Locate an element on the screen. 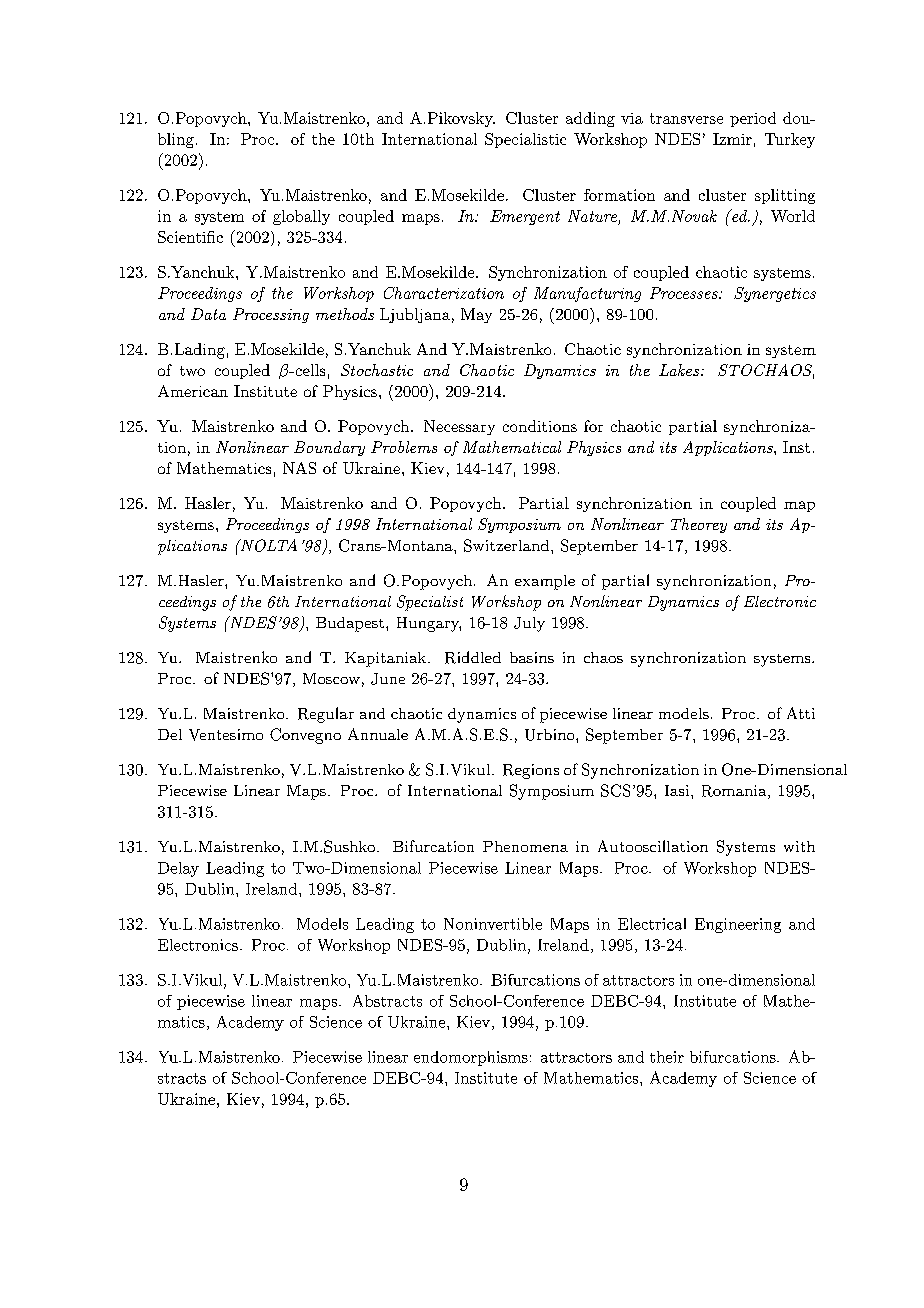 The image size is (924, 1308). Romania is located at coordinates (734, 791).
